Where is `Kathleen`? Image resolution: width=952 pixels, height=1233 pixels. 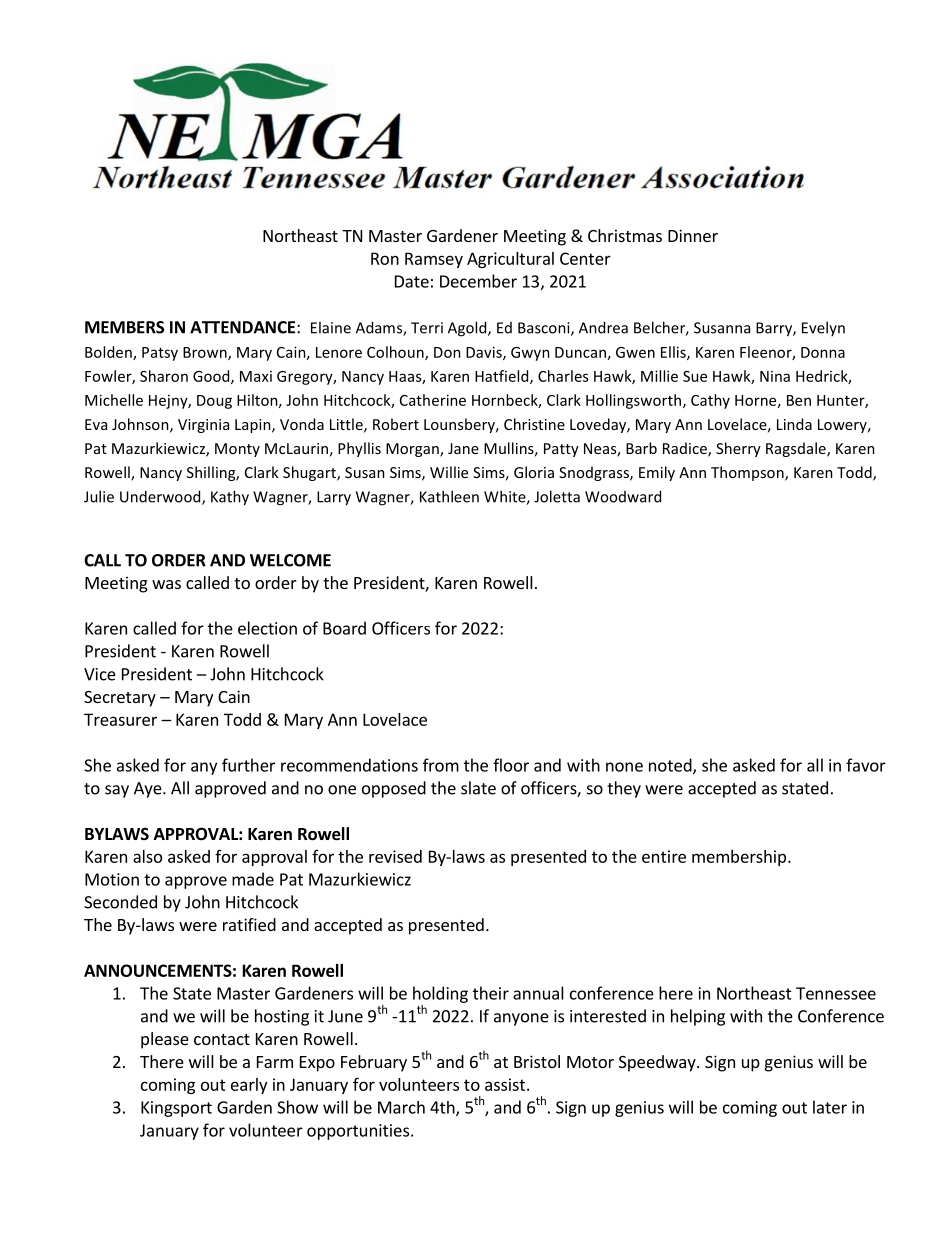 Kathleen is located at coordinates (449, 496).
